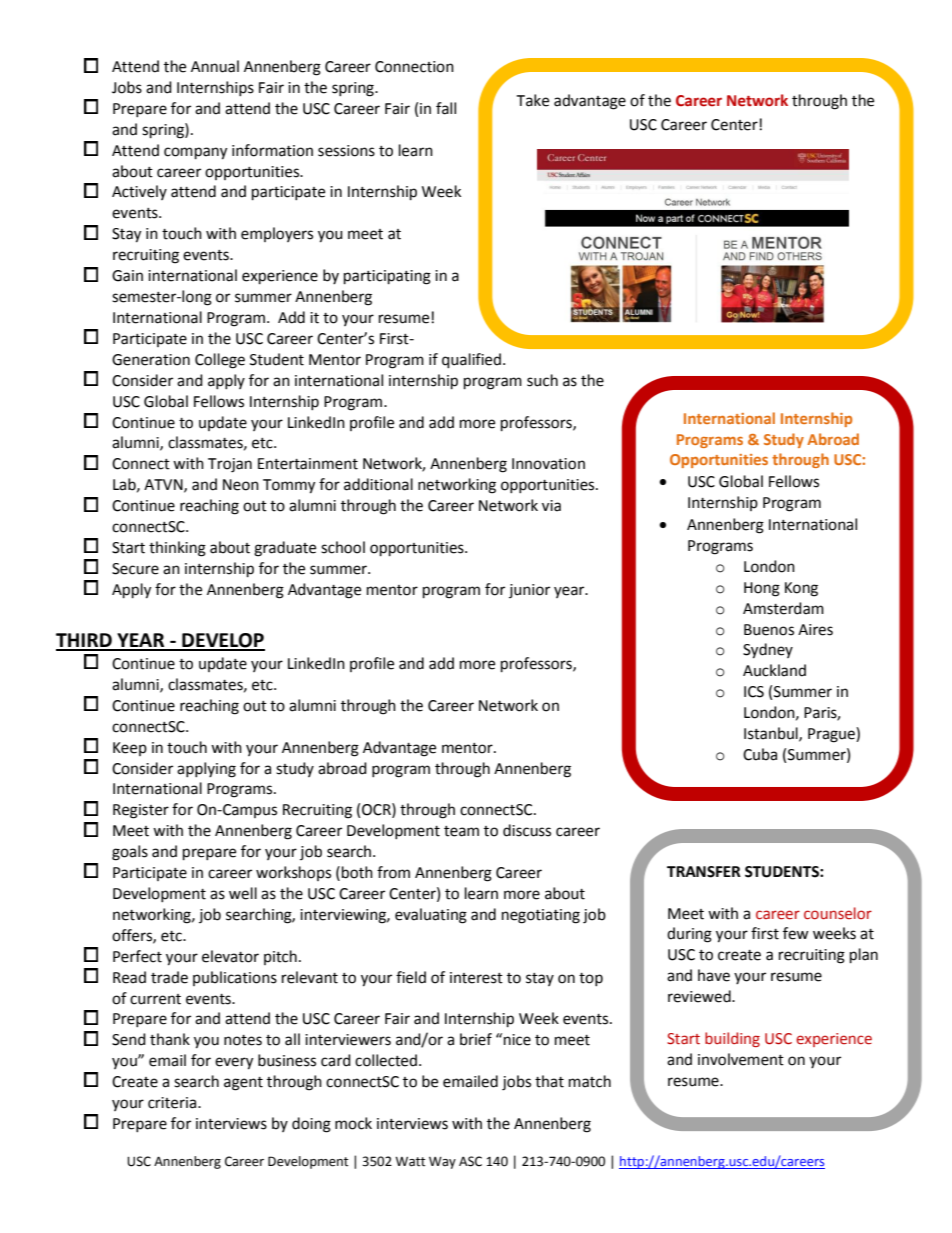  What do you see at coordinates (135, 569) in the screenshot?
I see `Secure` at bounding box center [135, 569].
